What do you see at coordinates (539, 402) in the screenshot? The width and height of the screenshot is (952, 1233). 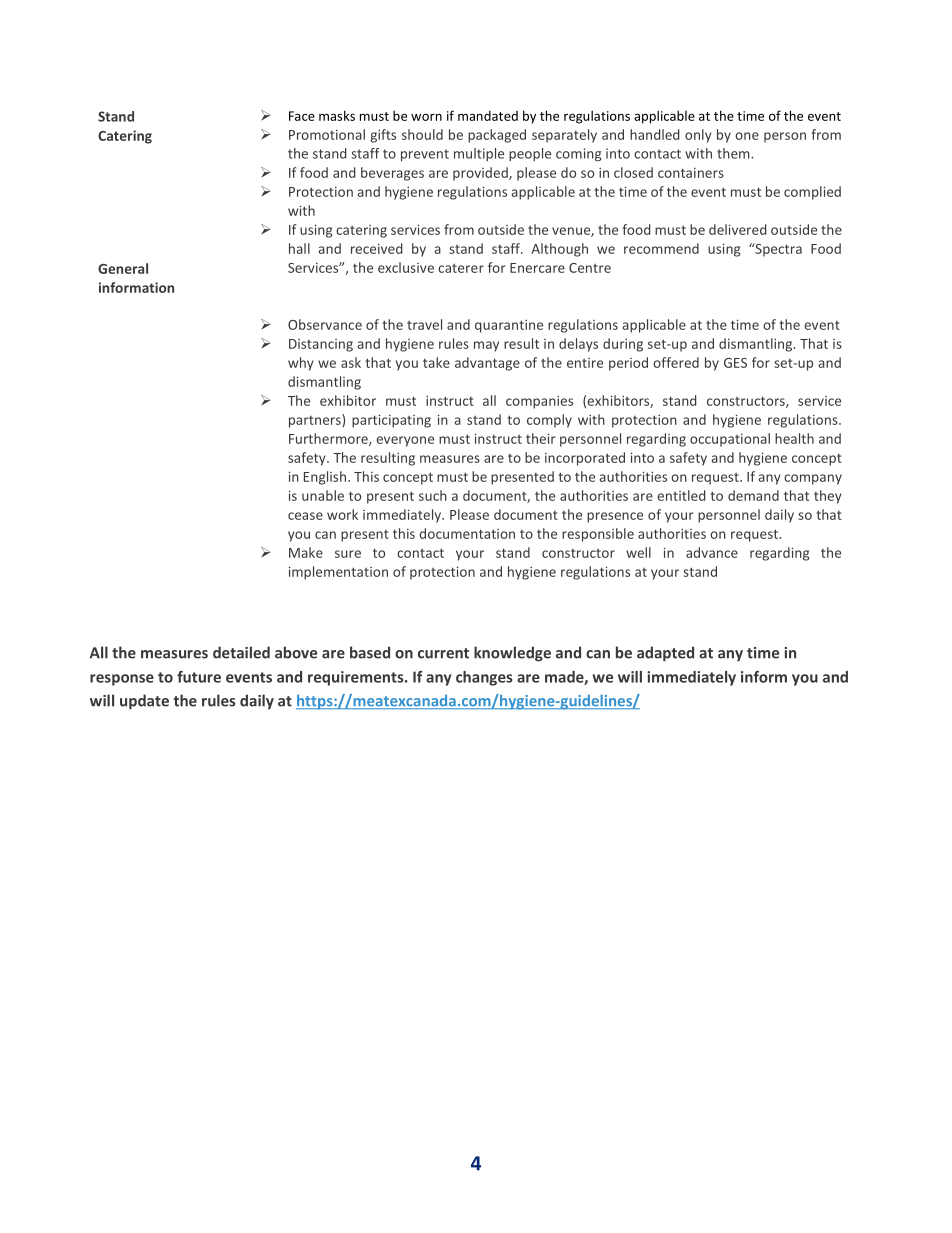 I see `companies` at bounding box center [539, 402].
